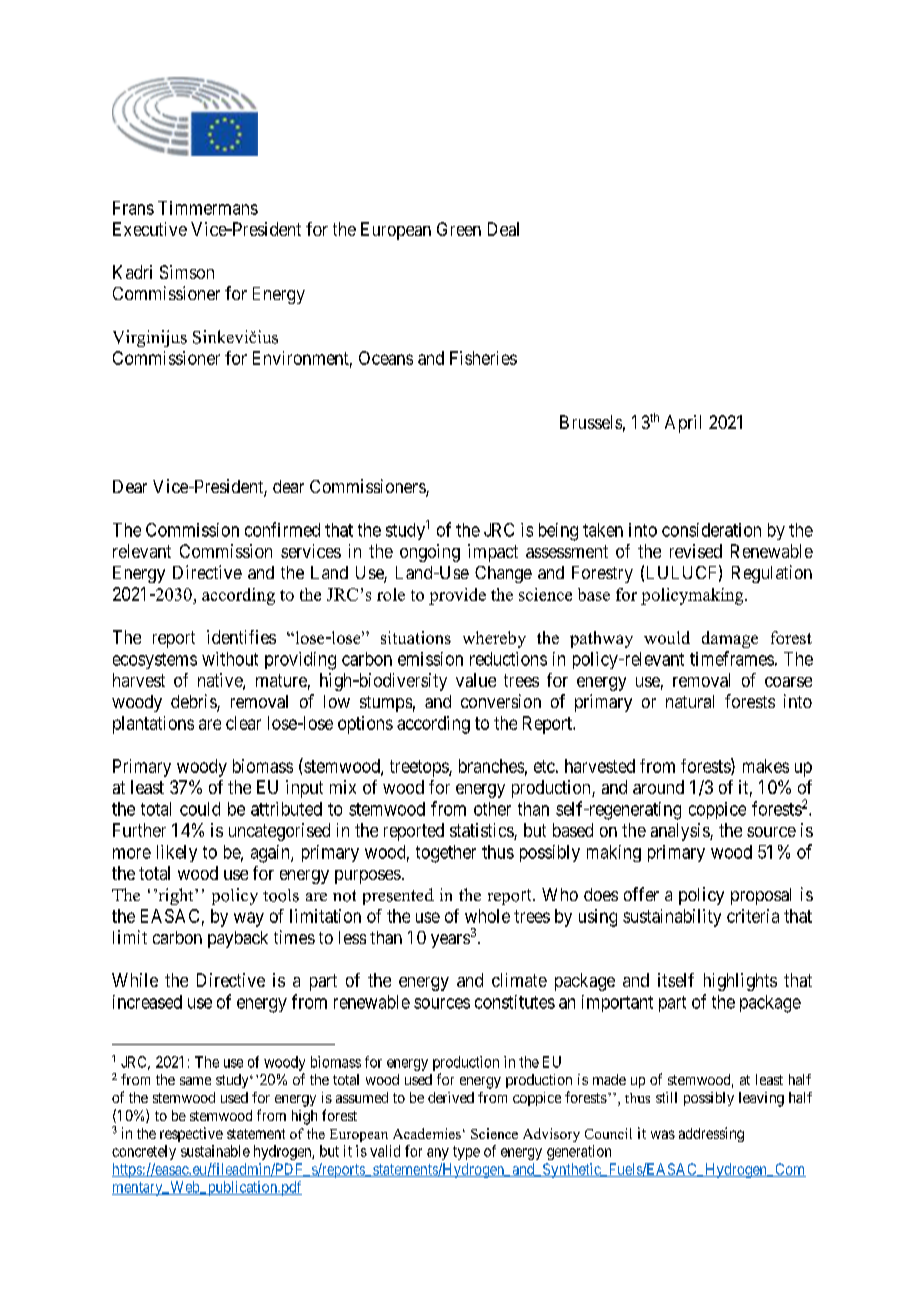 The image size is (924, 1308). Describe the element at coordinates (191, 1134) in the image. I see `respective` at that location.
